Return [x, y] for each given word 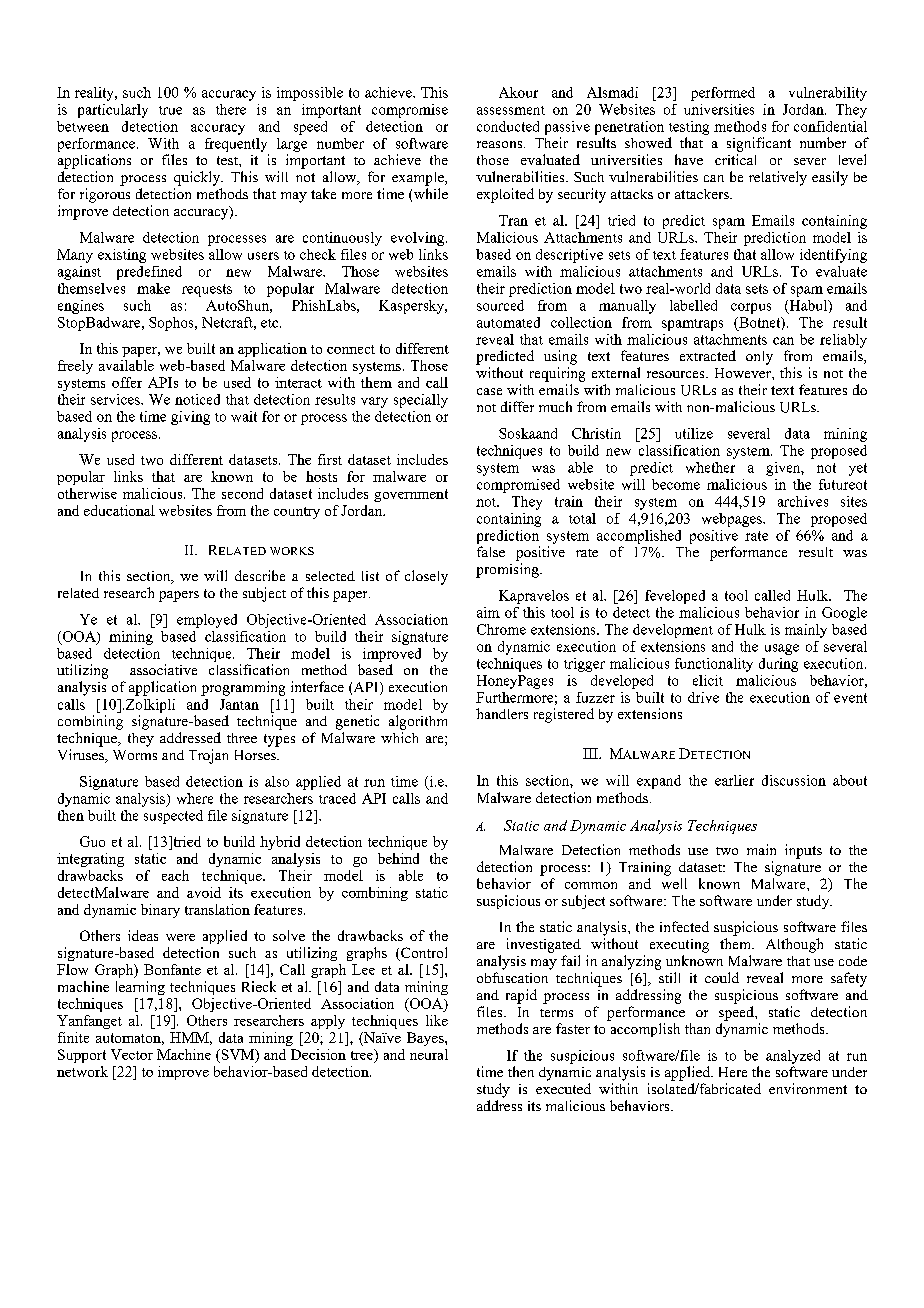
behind [398, 858]
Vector [132, 1054]
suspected [173, 817]
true [170, 110]
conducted [508, 126]
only [759, 358]
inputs [803, 851]
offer [127, 382]
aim [488, 612]
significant [759, 144]
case [489, 391]
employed [207, 621]
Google [844, 614]
